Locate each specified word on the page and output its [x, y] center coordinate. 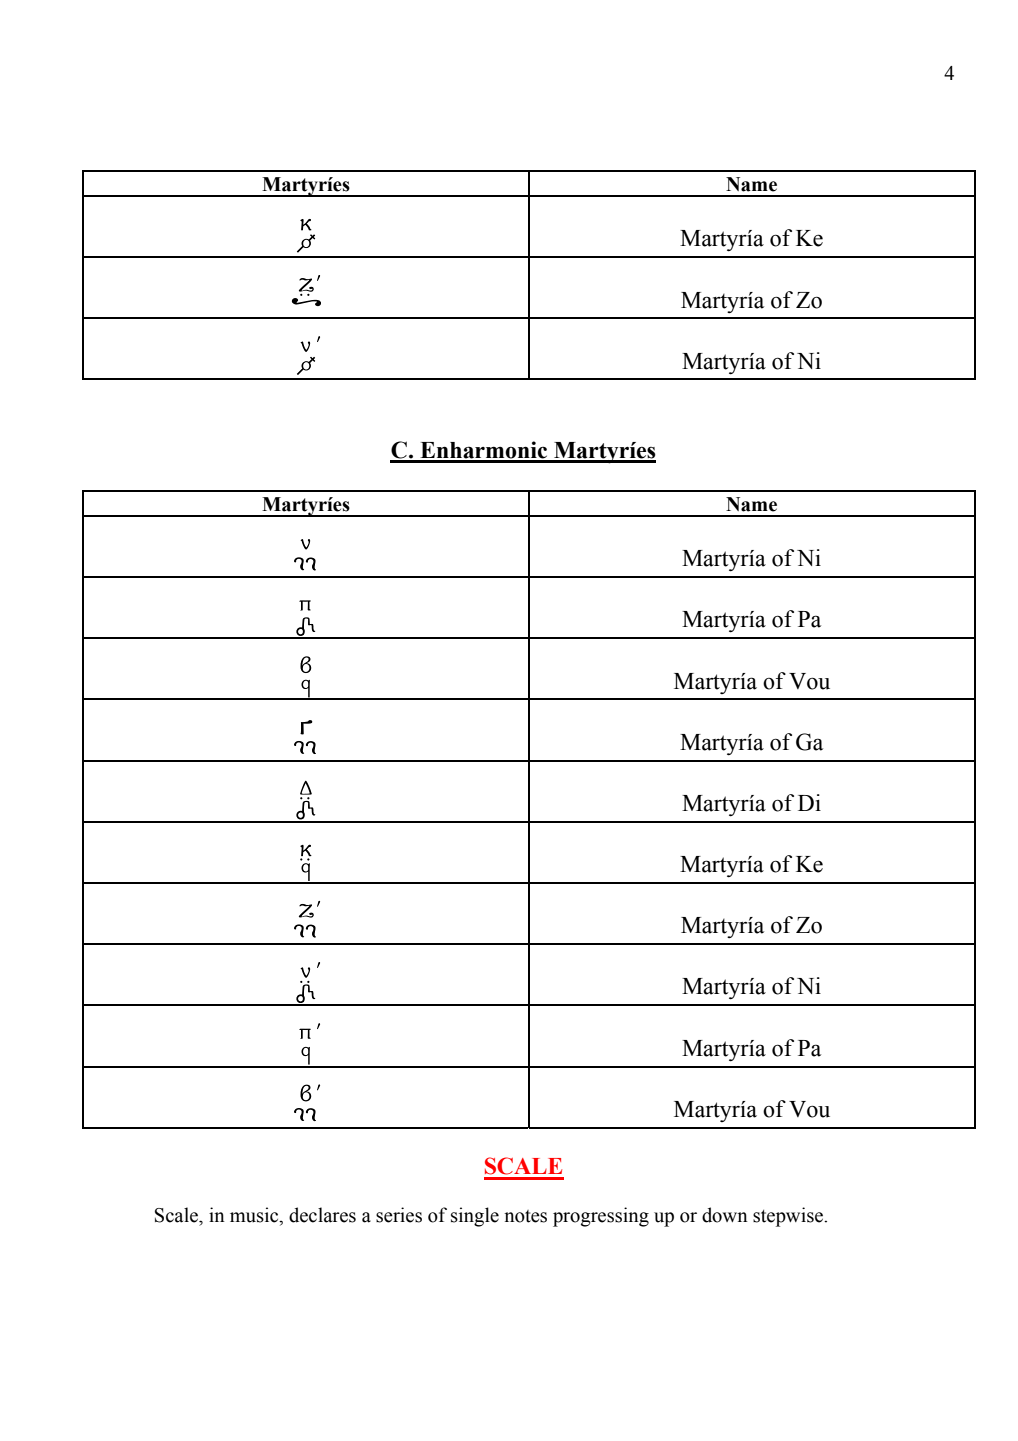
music [255, 1216]
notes [525, 1216]
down [725, 1215]
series [399, 1215]
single [475, 1217]
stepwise [789, 1217]
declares [322, 1215]
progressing [601, 1217]
